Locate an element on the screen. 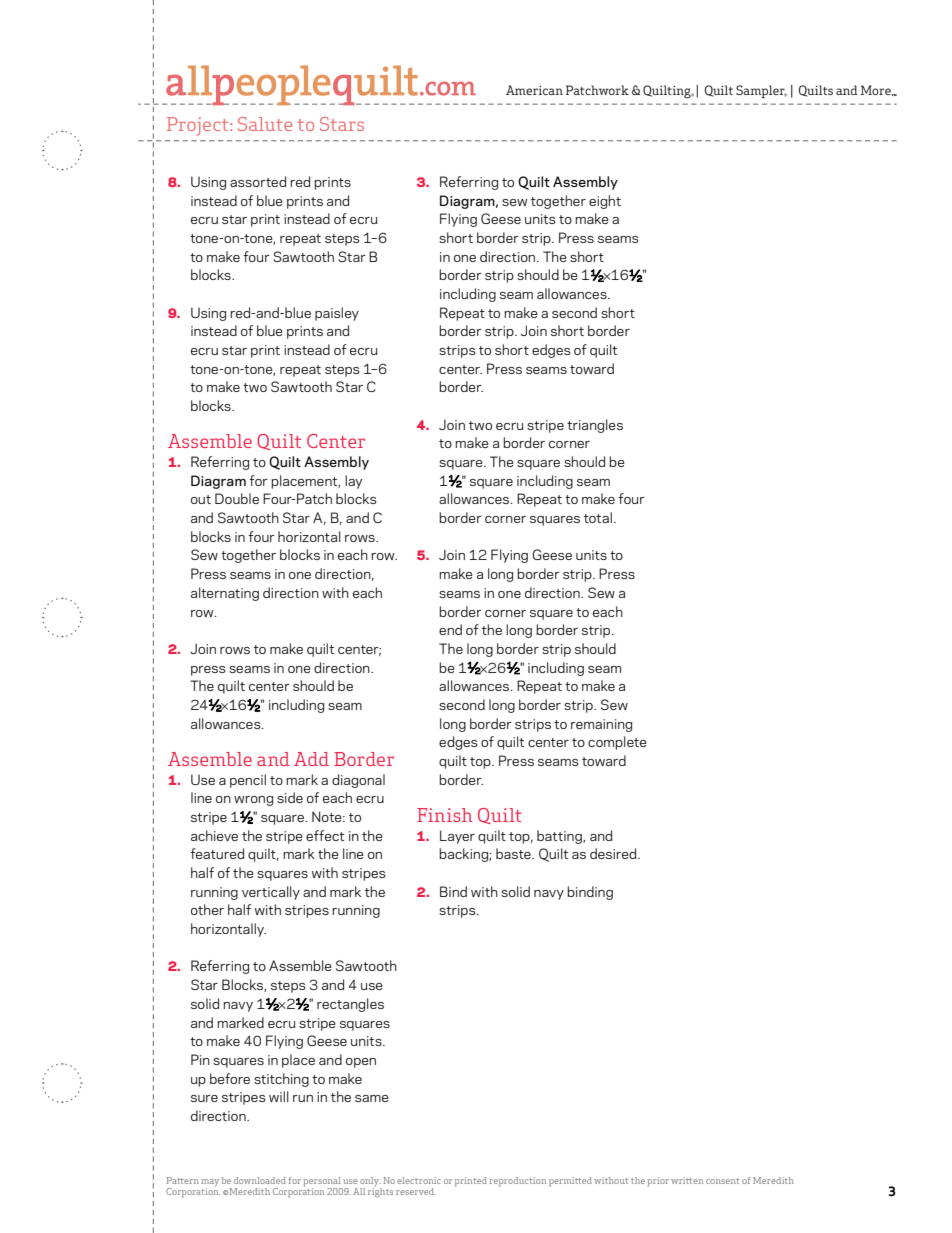  total is located at coordinates (598, 517).
